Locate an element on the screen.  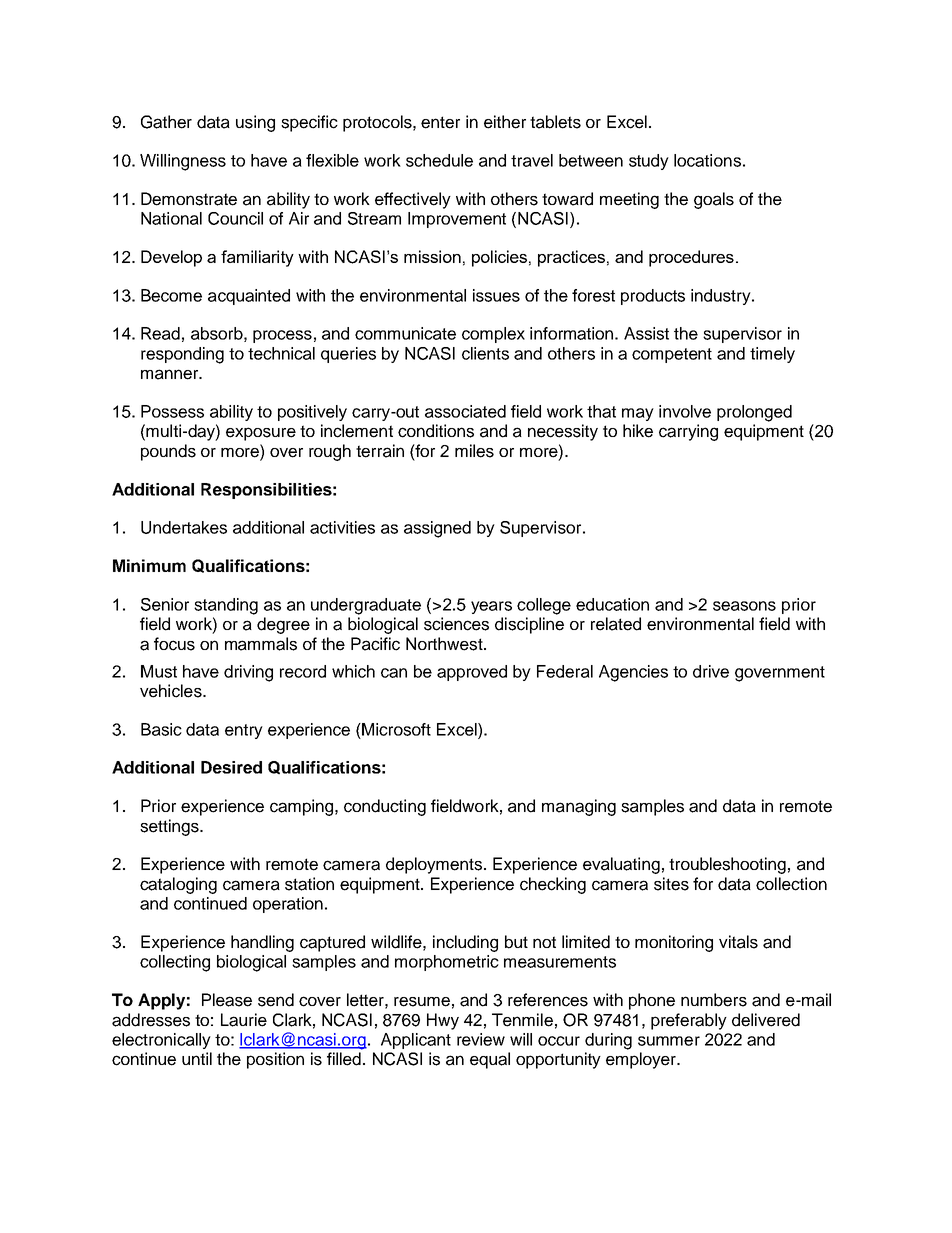
competent is located at coordinates (672, 355).
